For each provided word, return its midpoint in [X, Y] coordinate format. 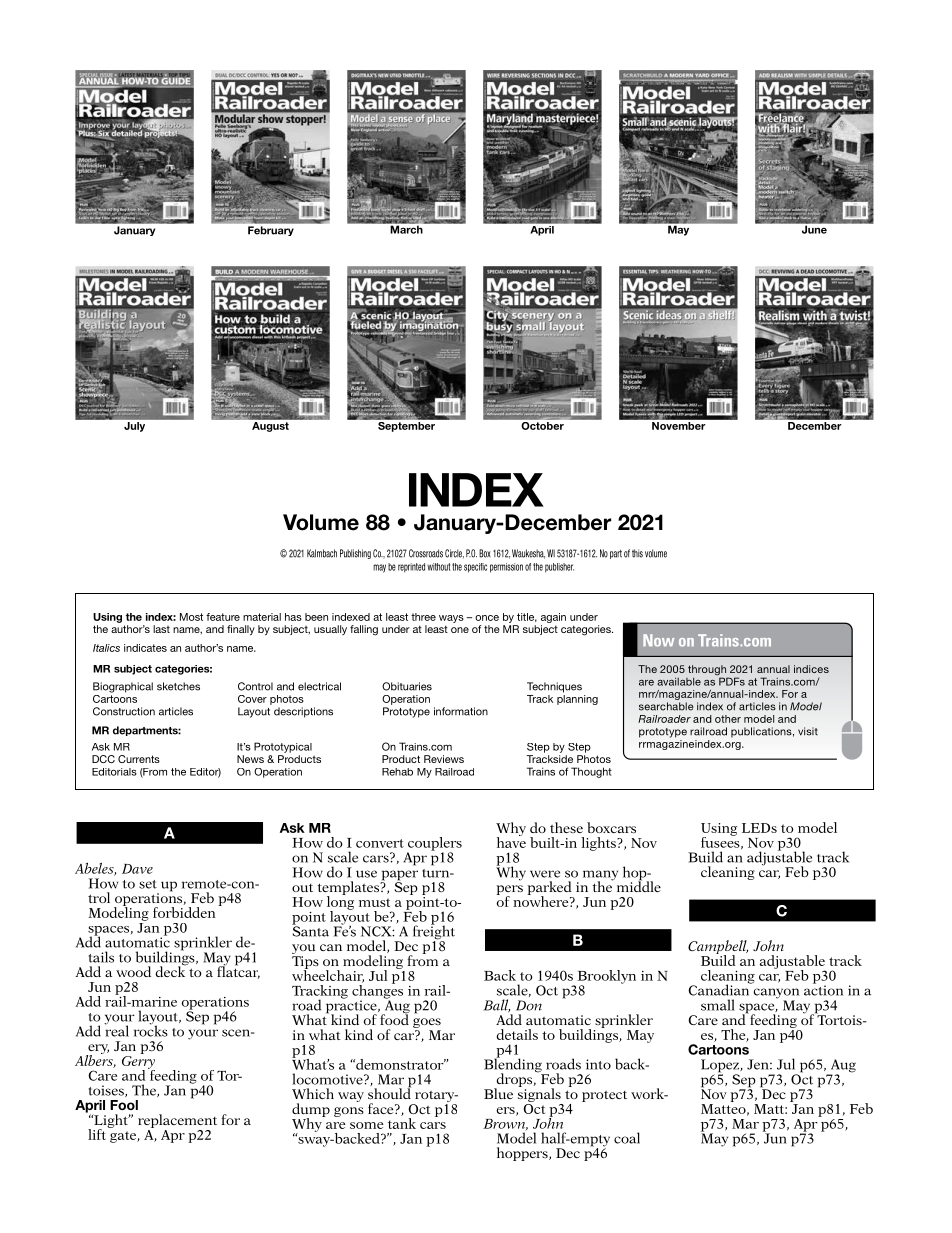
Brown [505, 1125]
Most [191, 617]
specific [475, 568]
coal [627, 1138]
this [637, 553]
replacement [177, 1121]
